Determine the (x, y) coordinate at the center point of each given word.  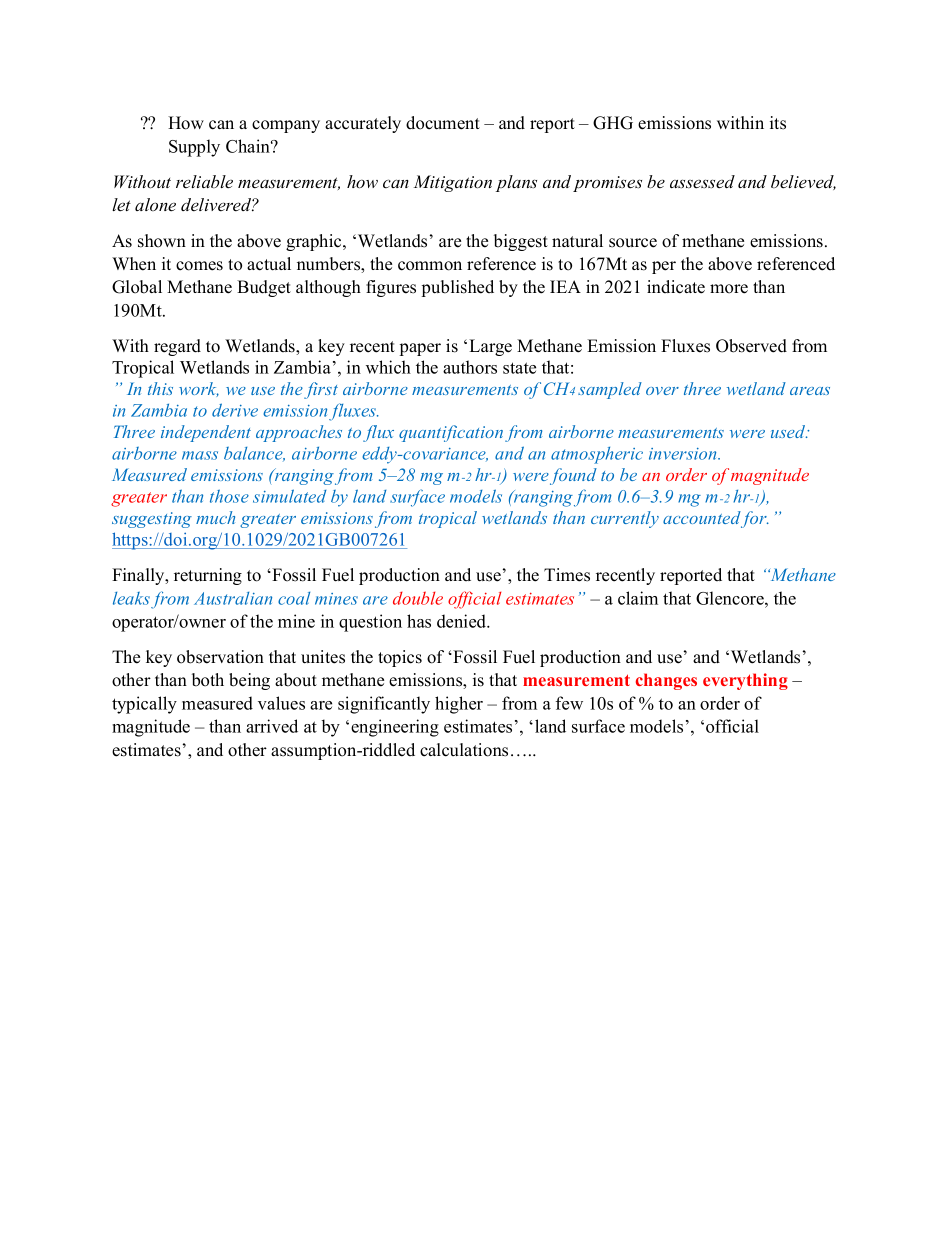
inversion (684, 454)
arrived (272, 726)
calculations (464, 750)
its (778, 123)
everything (745, 681)
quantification (451, 433)
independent (206, 433)
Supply (194, 148)
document (443, 123)
